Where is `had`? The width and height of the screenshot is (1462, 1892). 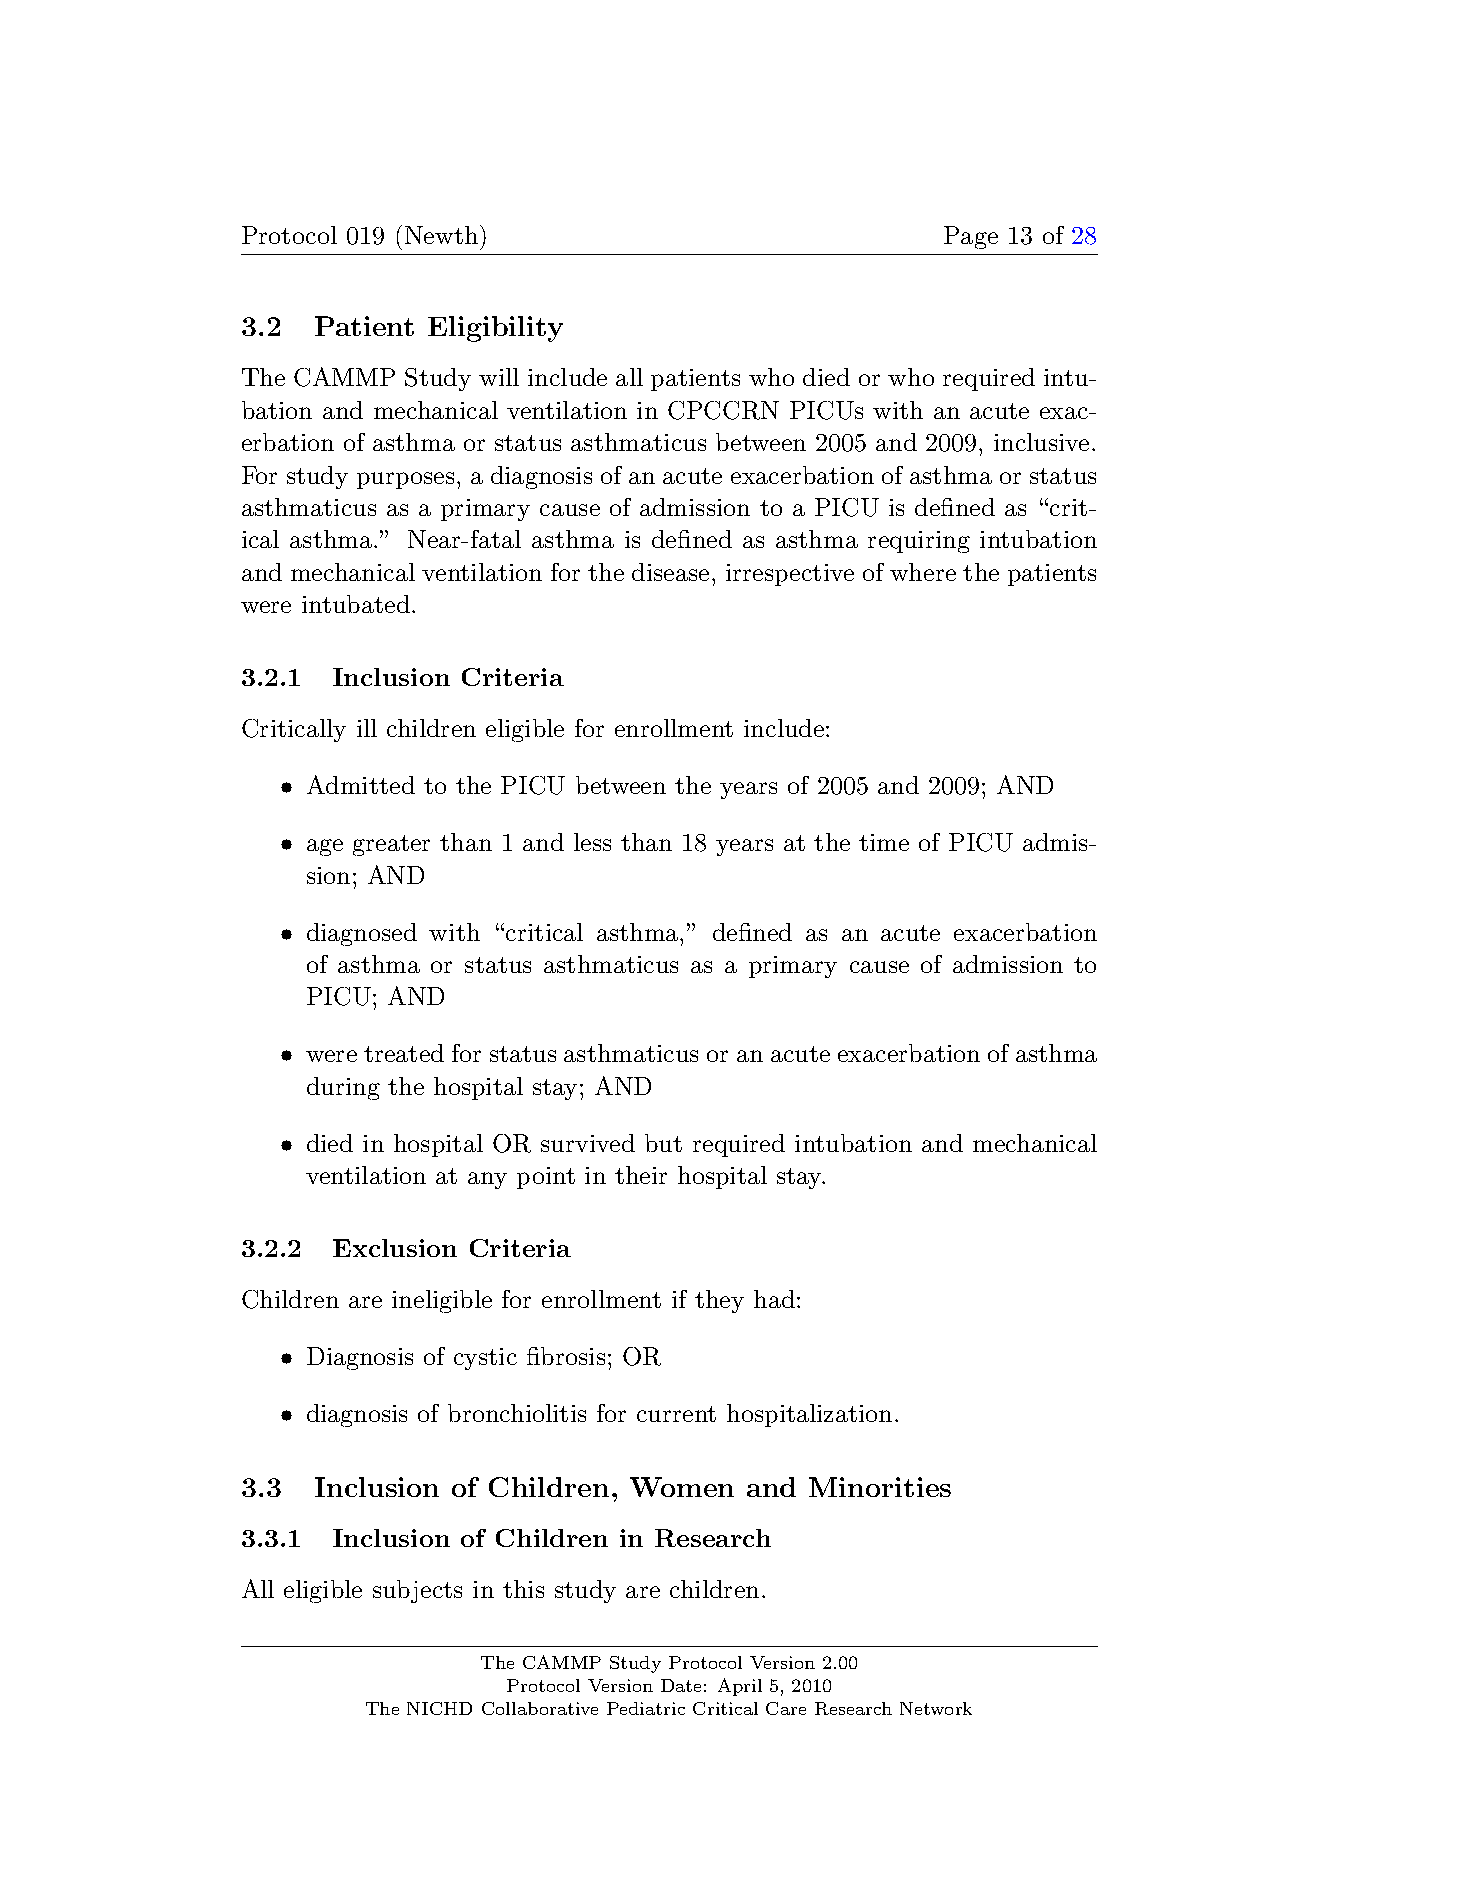
had is located at coordinates (774, 1299).
